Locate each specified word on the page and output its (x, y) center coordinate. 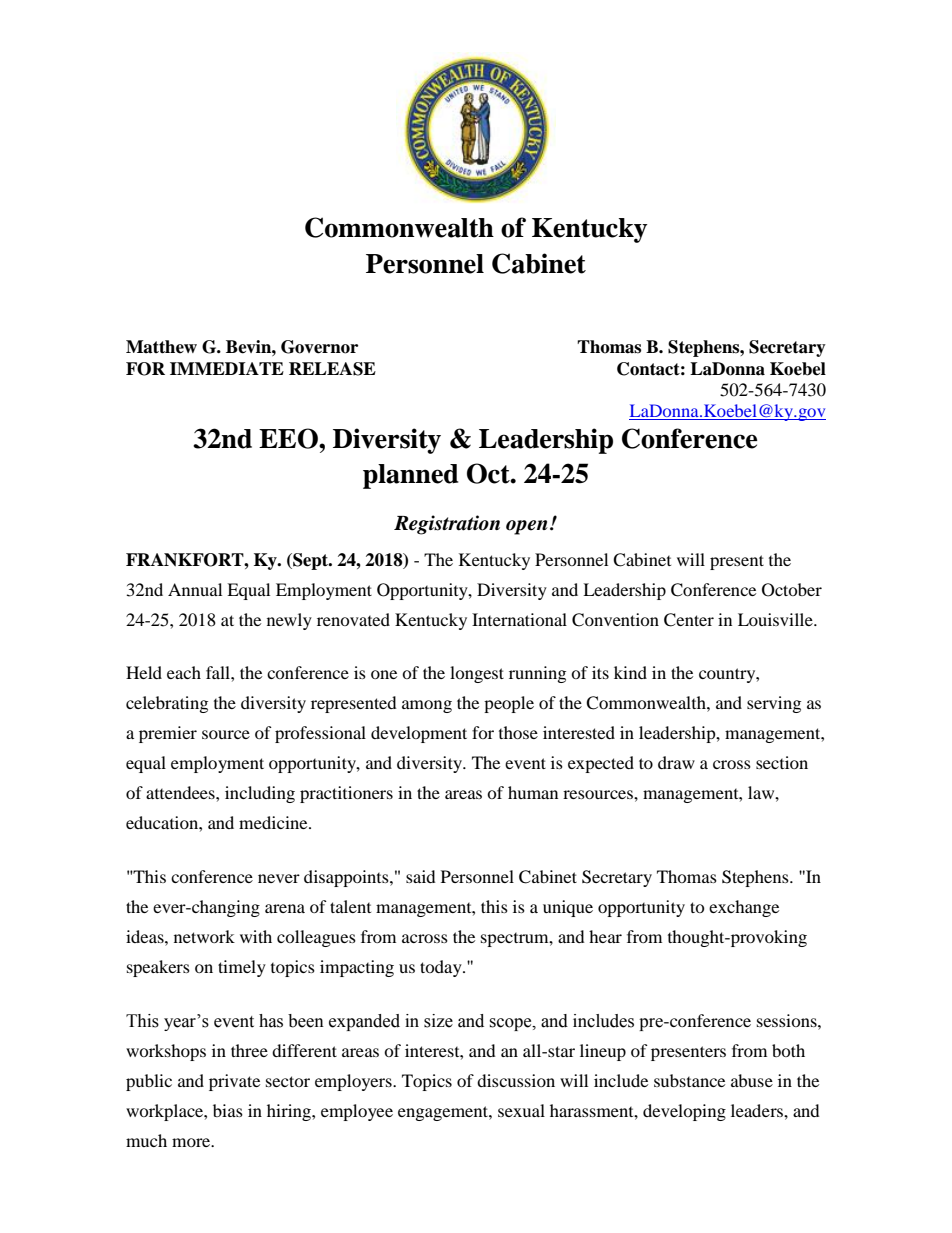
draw (676, 762)
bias (228, 1110)
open (527, 527)
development (419, 734)
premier (168, 734)
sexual (521, 1110)
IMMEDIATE (227, 368)
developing (684, 1112)
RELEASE (332, 369)
